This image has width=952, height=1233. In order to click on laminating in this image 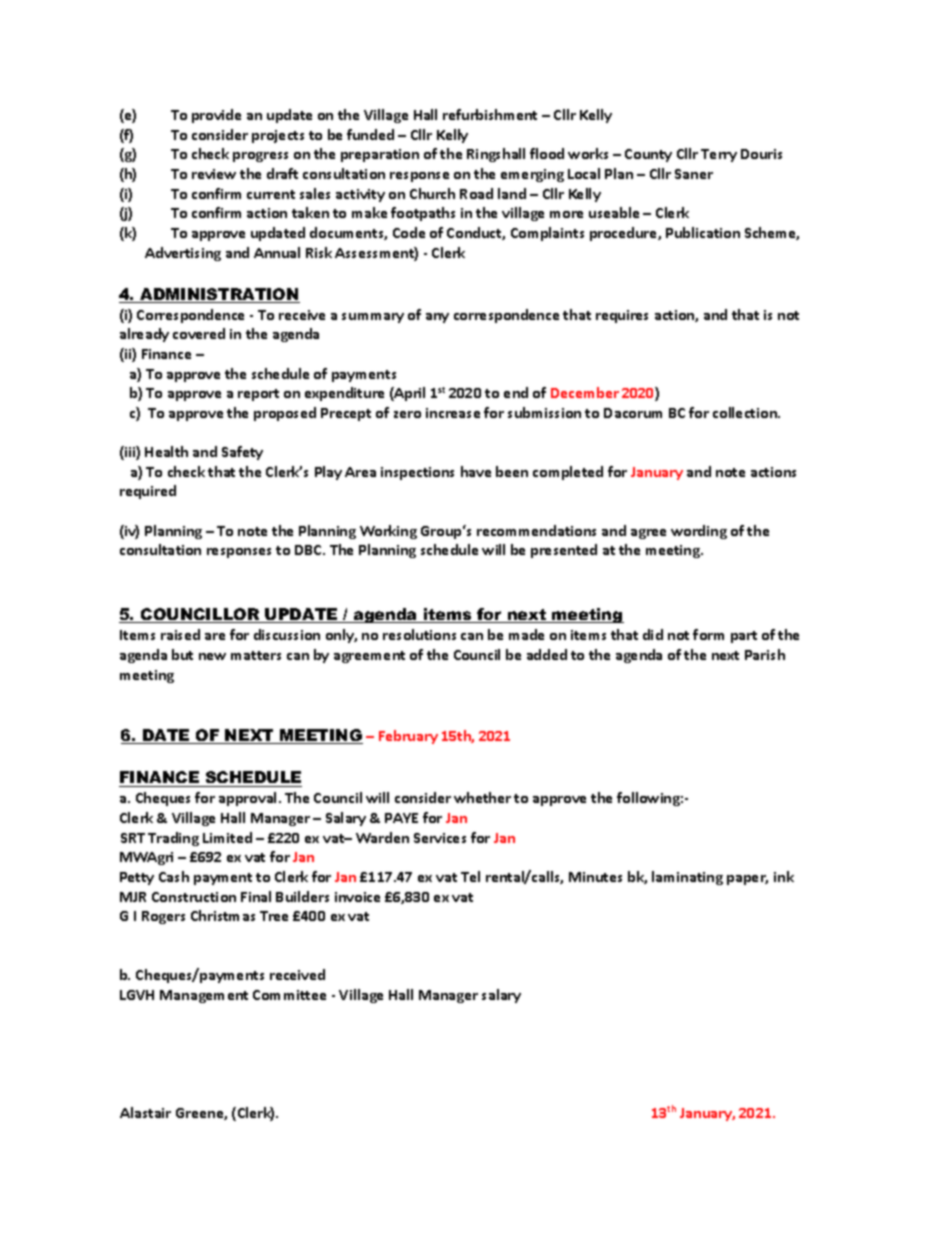, I will do `click(687, 878)`.
